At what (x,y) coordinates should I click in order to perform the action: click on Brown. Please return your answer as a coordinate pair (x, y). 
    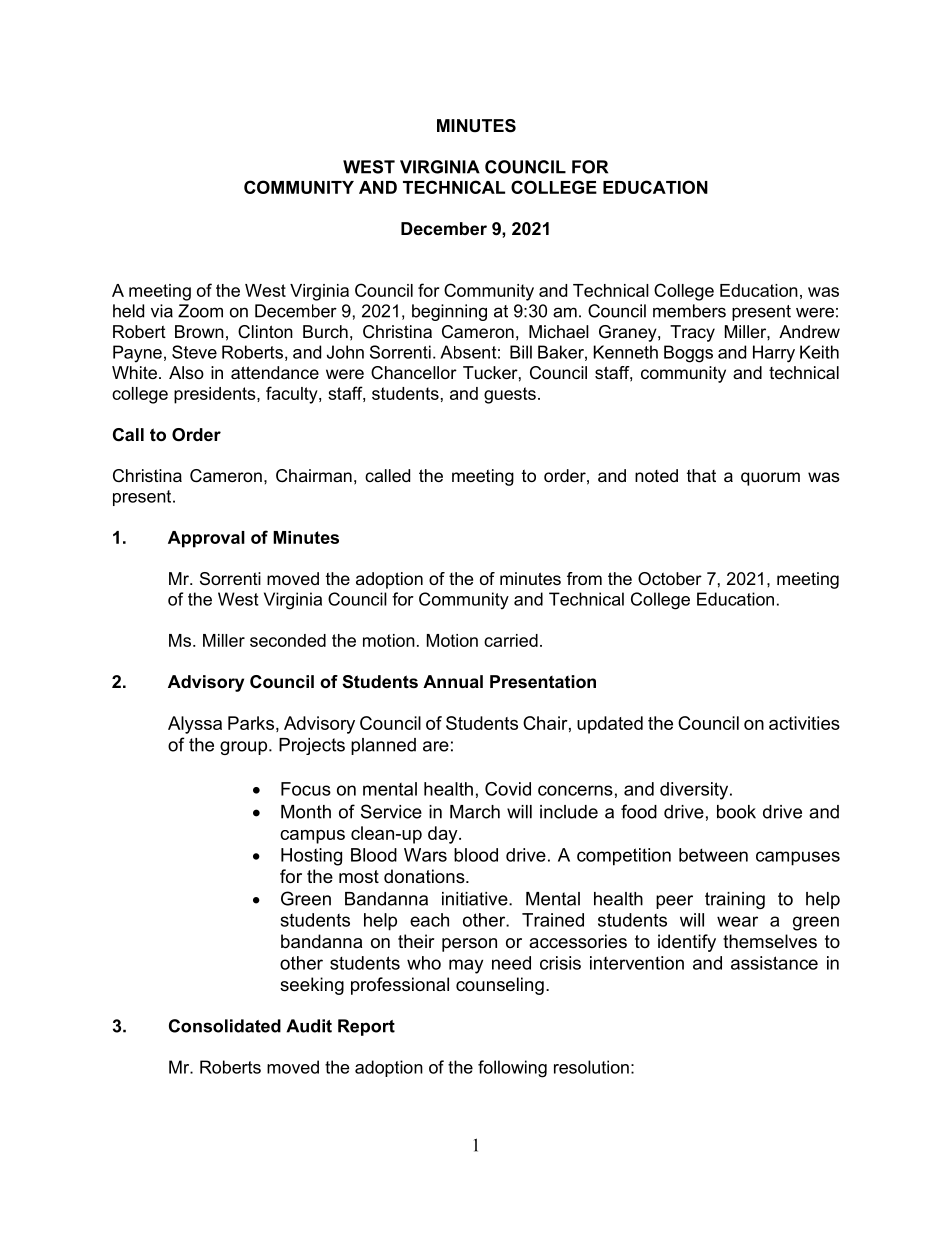
    Looking at the image, I should click on (199, 331).
